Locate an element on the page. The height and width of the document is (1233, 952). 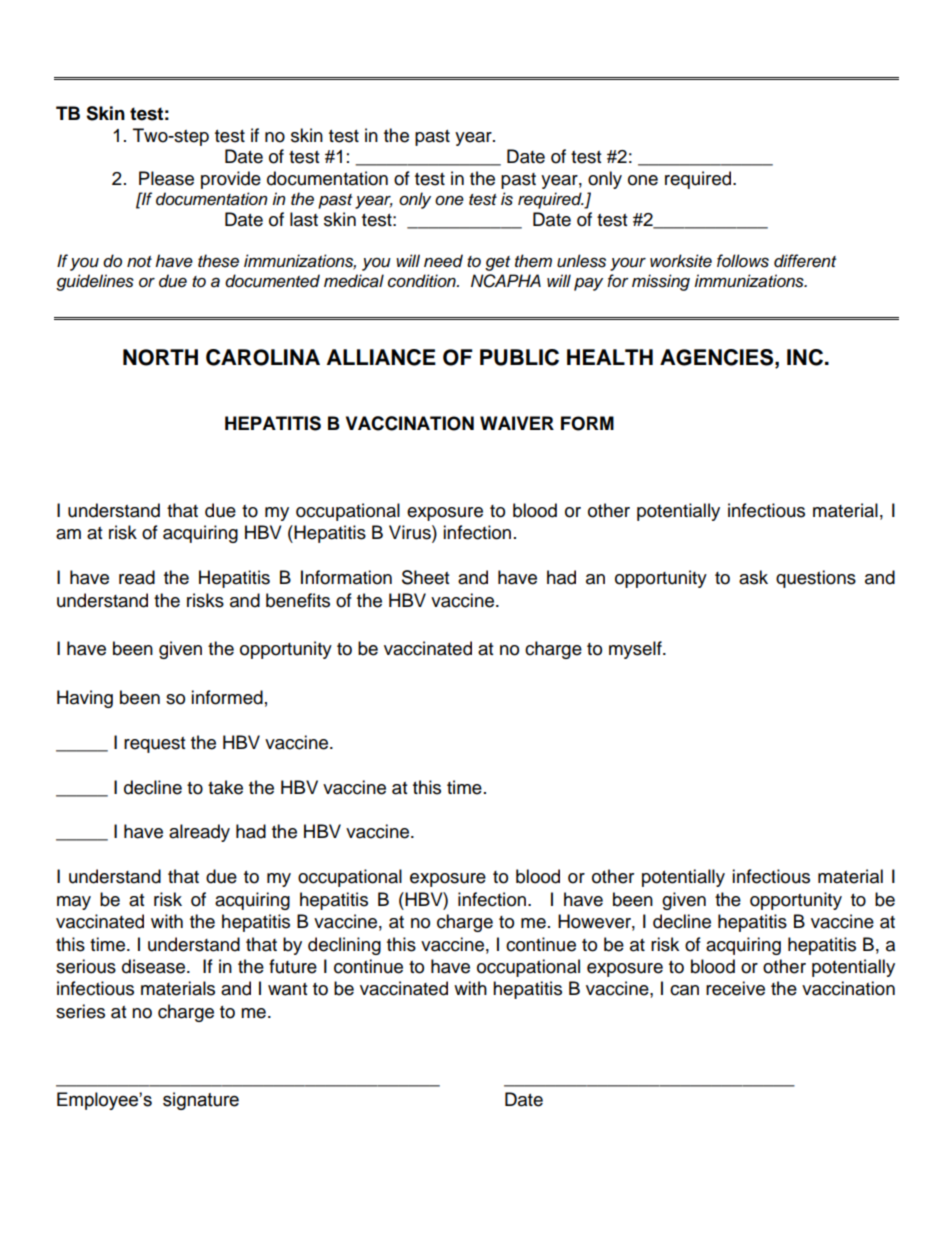
want is located at coordinates (287, 989).
